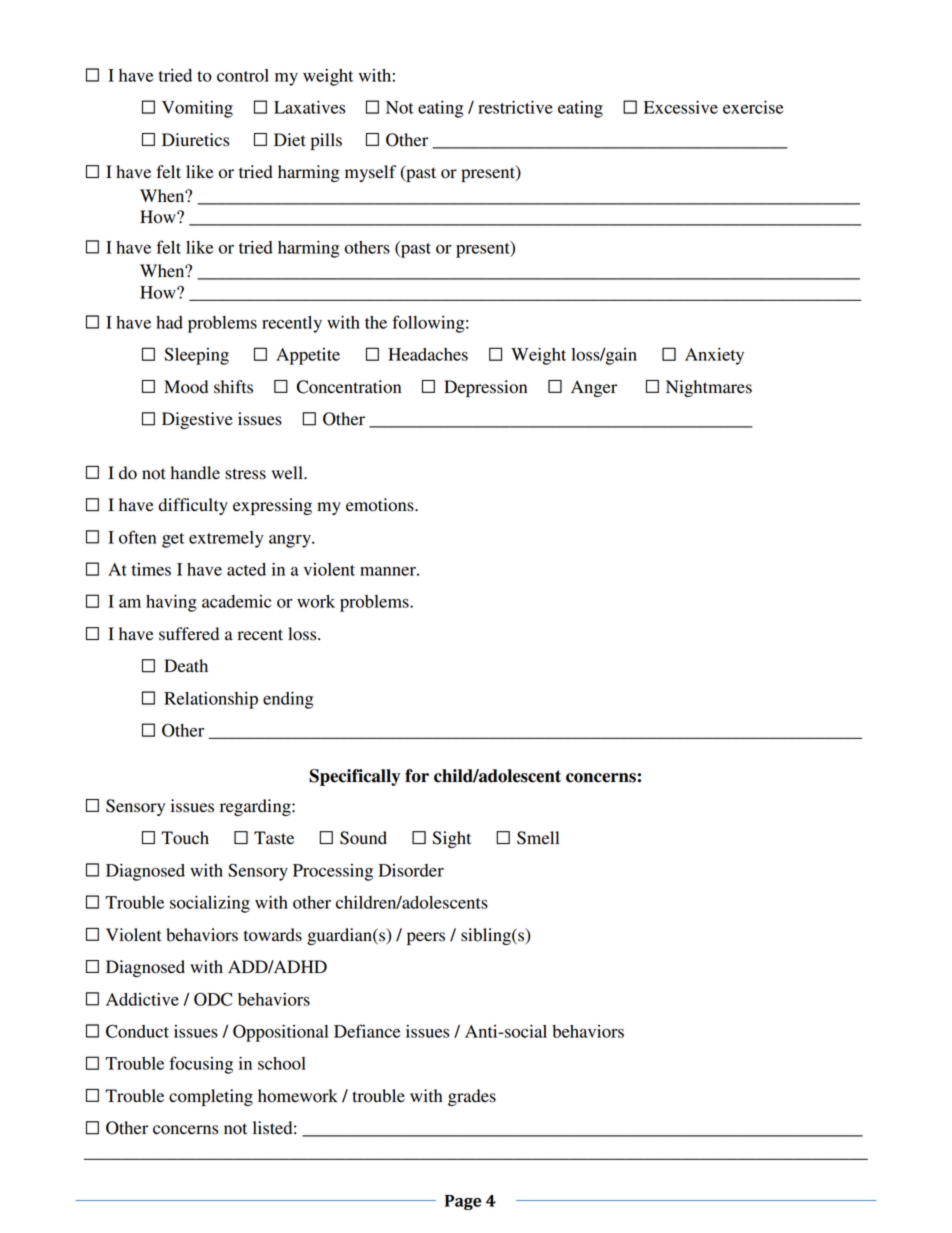 The height and width of the page is (1233, 952). What do you see at coordinates (515, 107) in the page?
I see `restrictive` at bounding box center [515, 107].
